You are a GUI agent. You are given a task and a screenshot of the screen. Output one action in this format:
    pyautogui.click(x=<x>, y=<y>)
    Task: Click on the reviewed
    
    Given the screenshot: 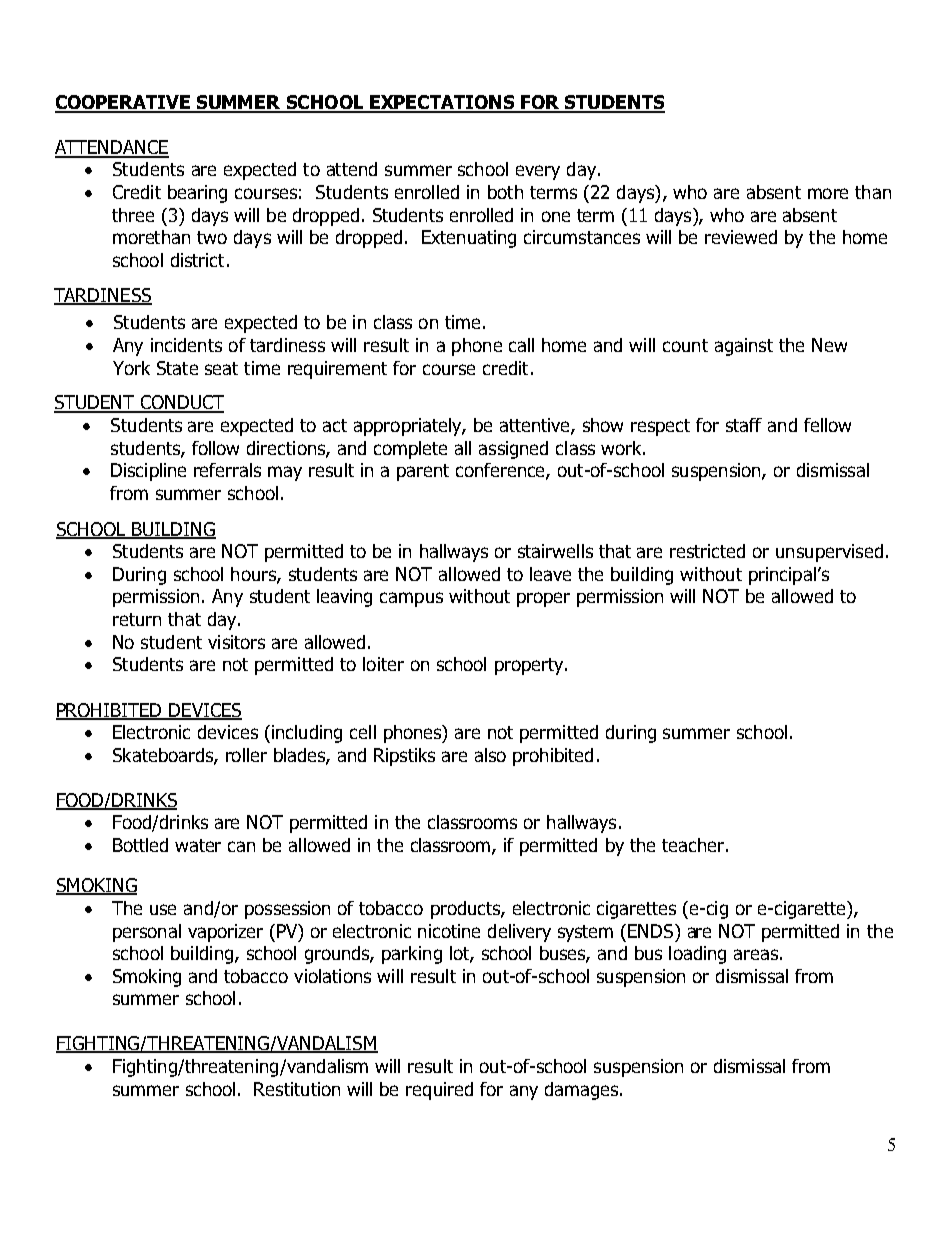 What is the action you would take?
    pyautogui.click(x=741, y=237)
